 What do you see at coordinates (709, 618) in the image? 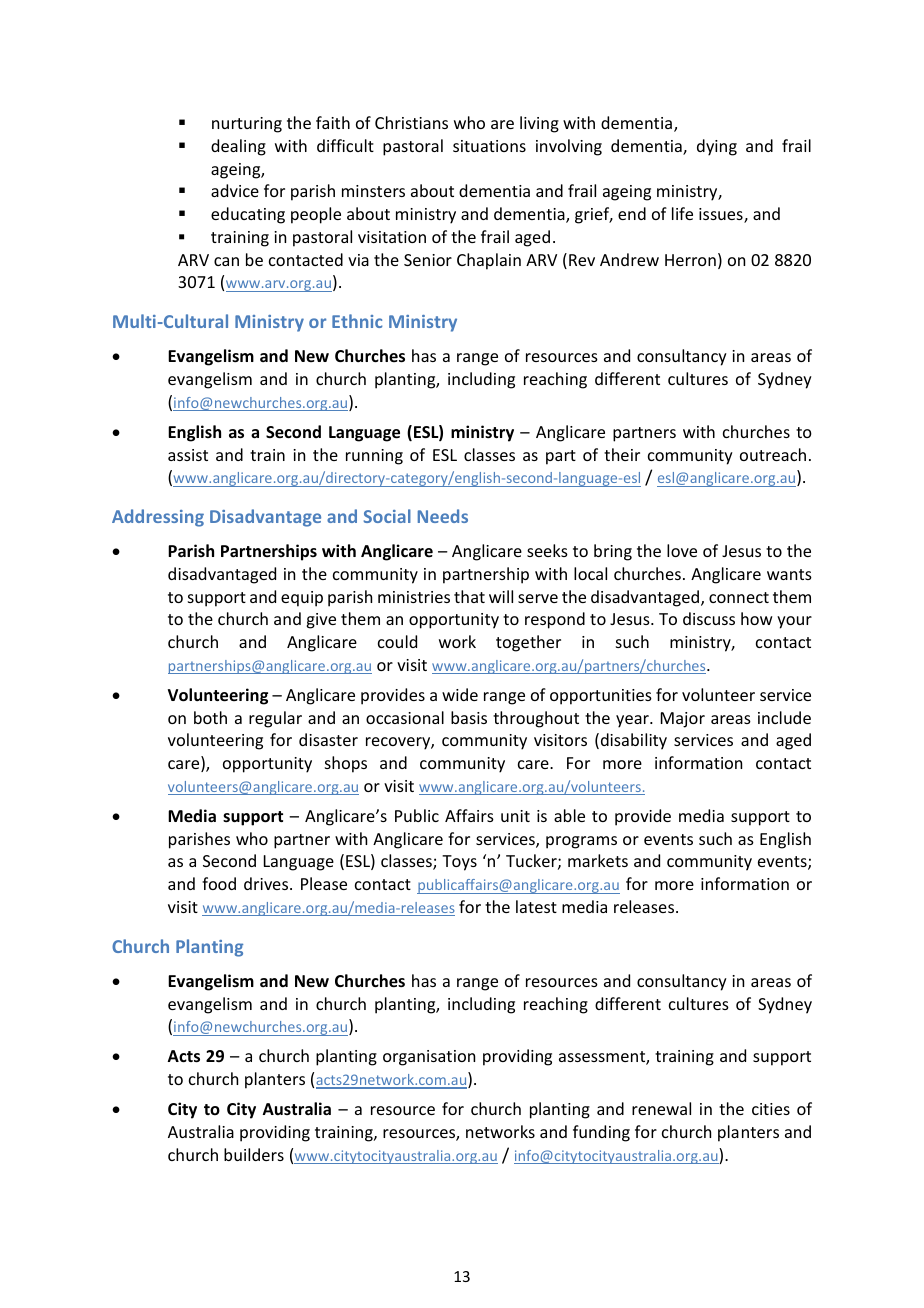
I see `discuss` at bounding box center [709, 618].
